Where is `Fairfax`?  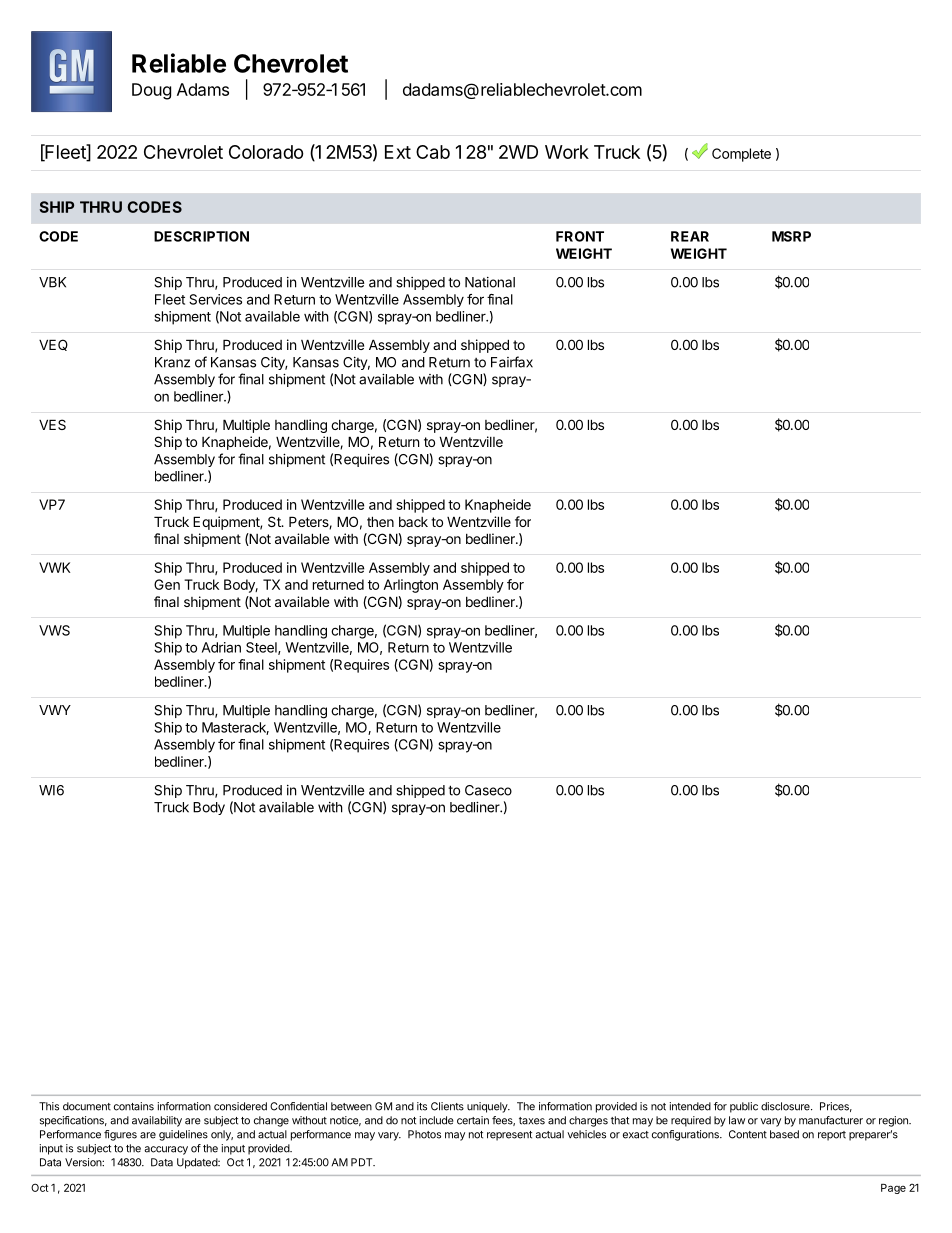
Fairfax is located at coordinates (512, 362).
